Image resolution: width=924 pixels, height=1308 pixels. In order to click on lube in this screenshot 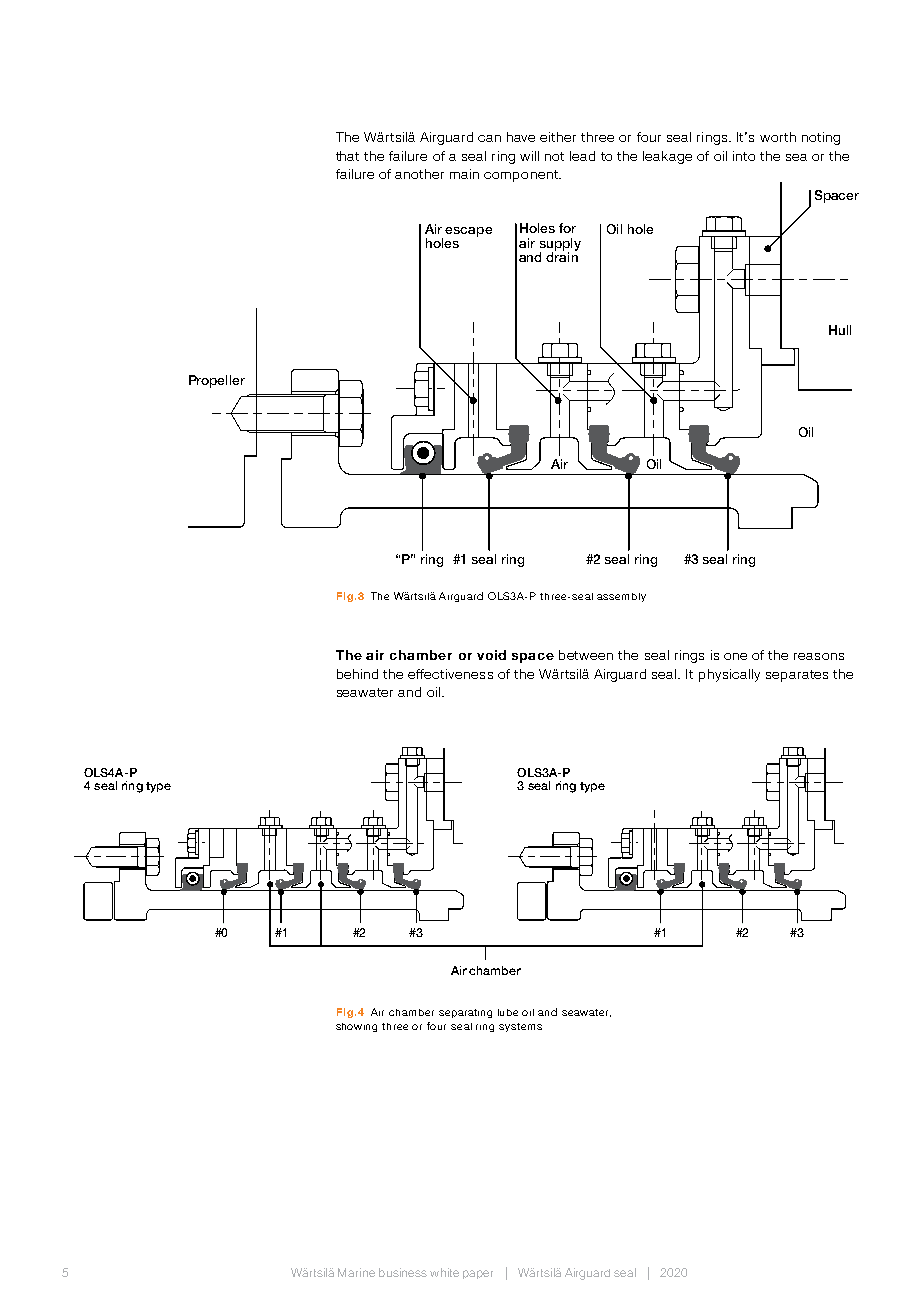, I will do `click(508, 1012)`.
